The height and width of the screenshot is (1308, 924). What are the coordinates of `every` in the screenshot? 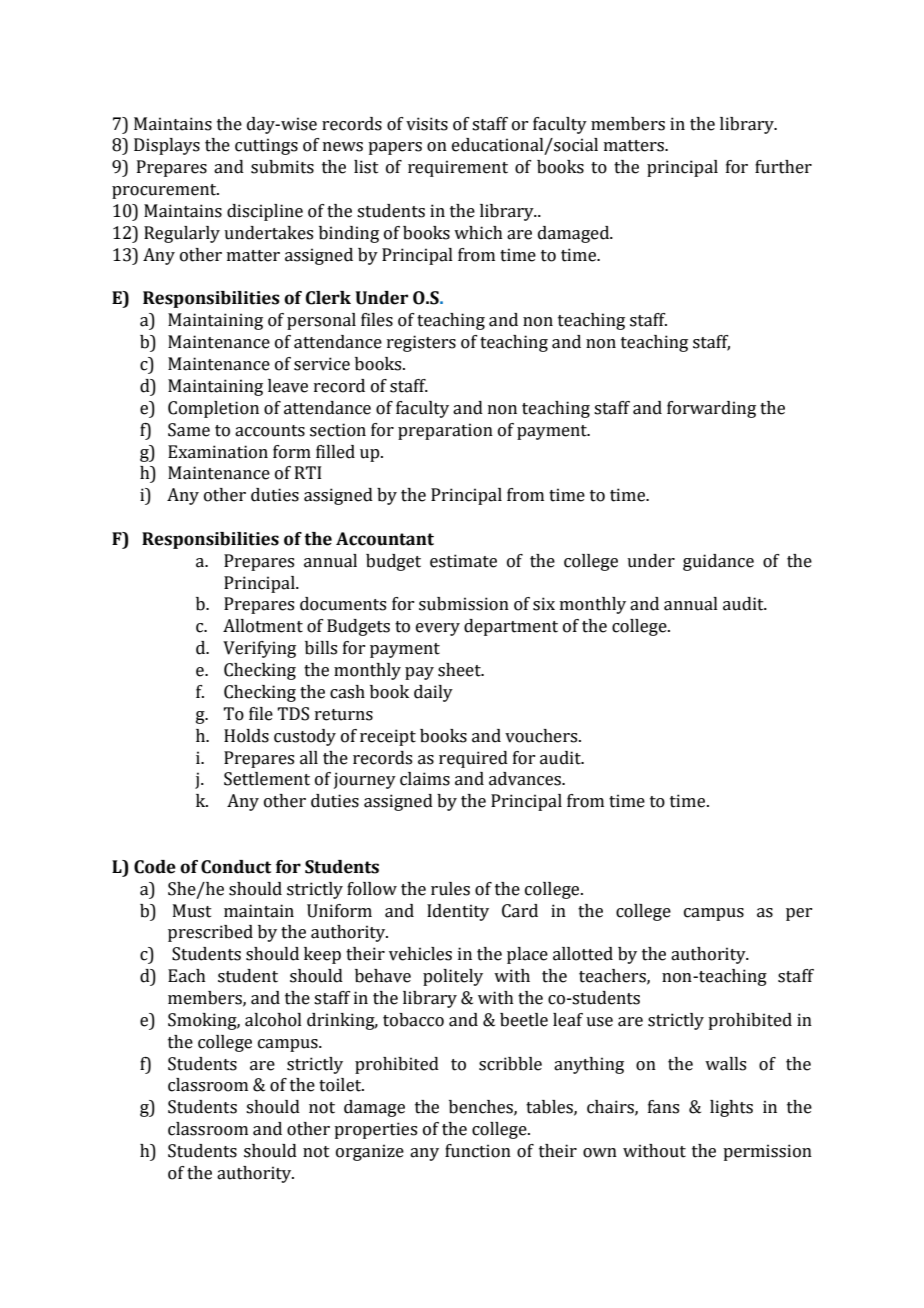 It's located at (438, 629).
